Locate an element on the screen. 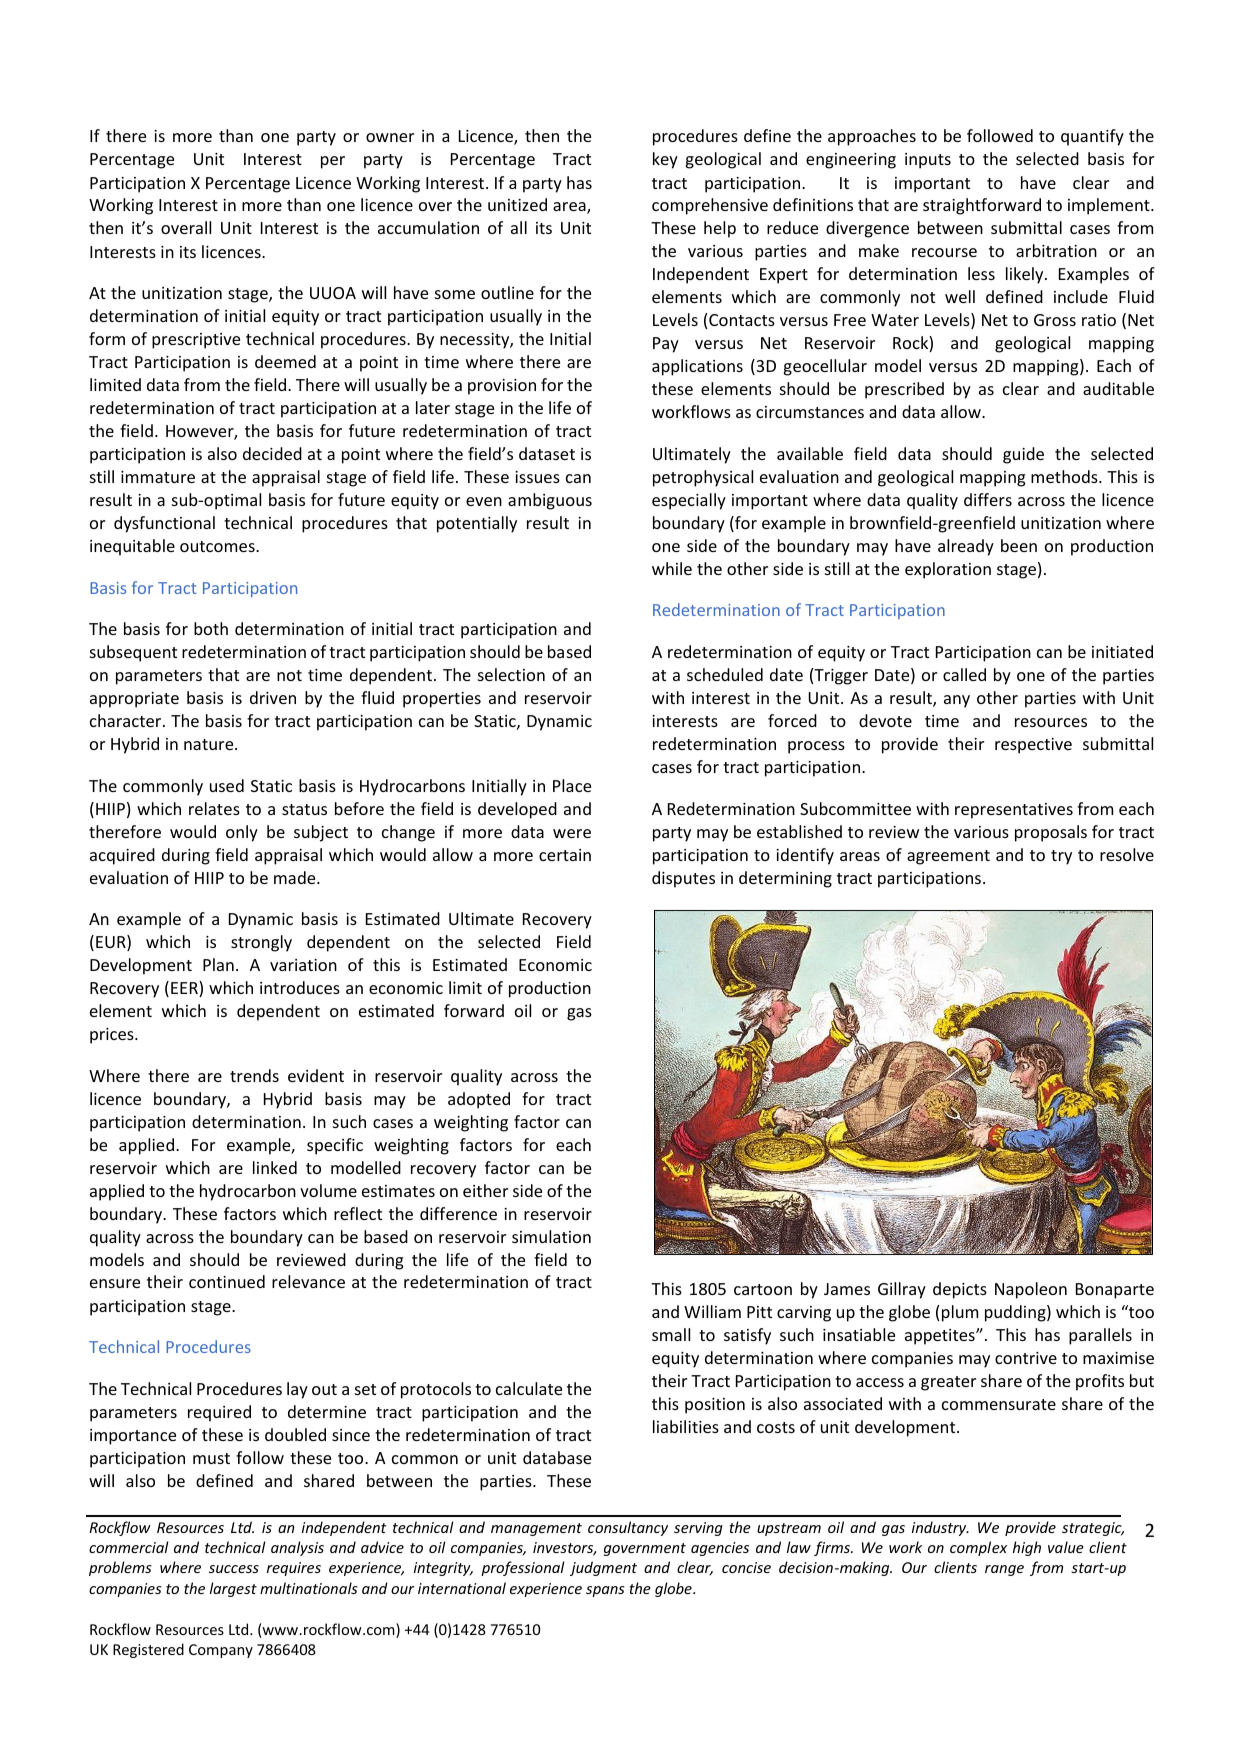 The image size is (1244, 1757). simulation is located at coordinates (551, 1236).
